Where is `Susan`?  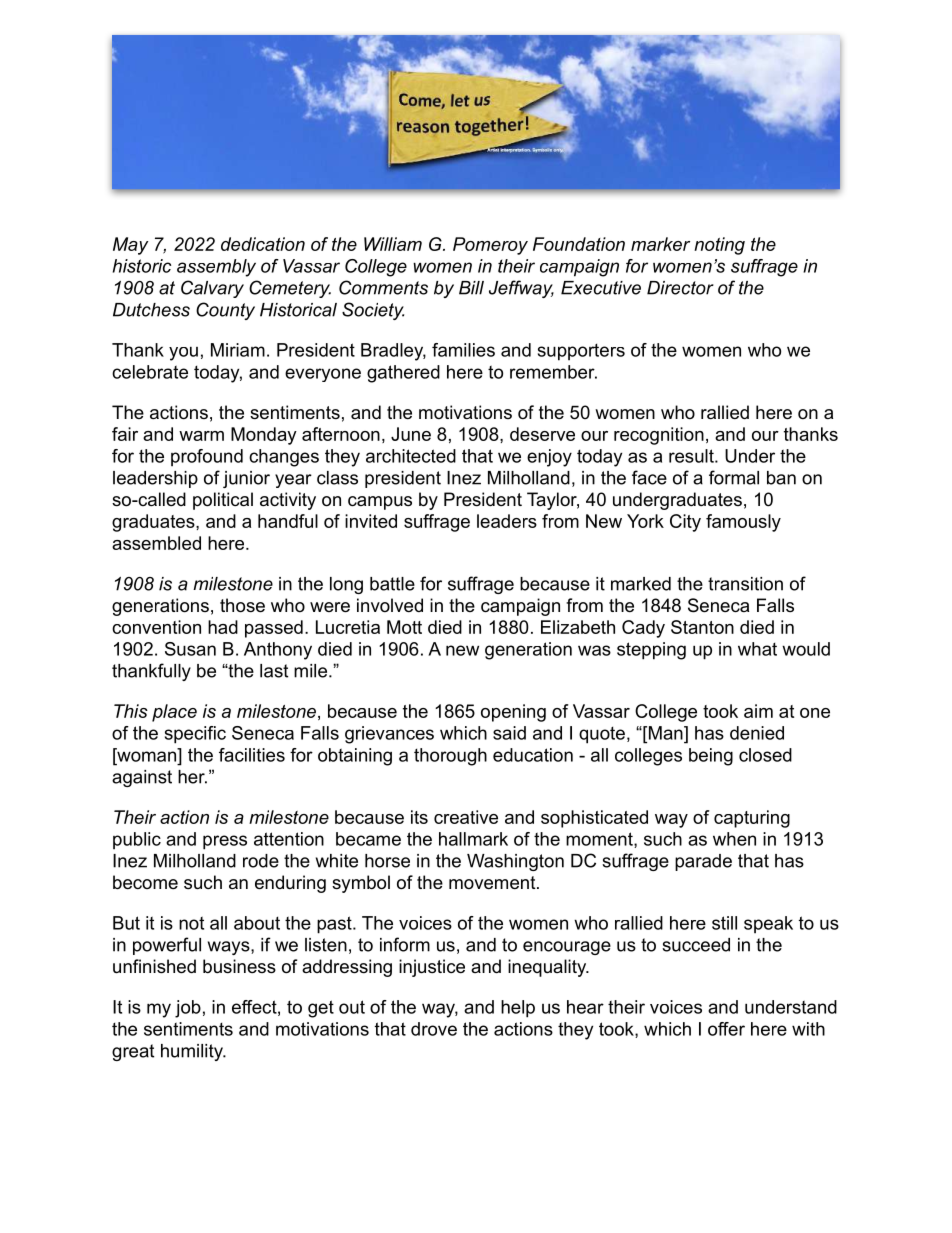 Susan is located at coordinates (190, 649).
